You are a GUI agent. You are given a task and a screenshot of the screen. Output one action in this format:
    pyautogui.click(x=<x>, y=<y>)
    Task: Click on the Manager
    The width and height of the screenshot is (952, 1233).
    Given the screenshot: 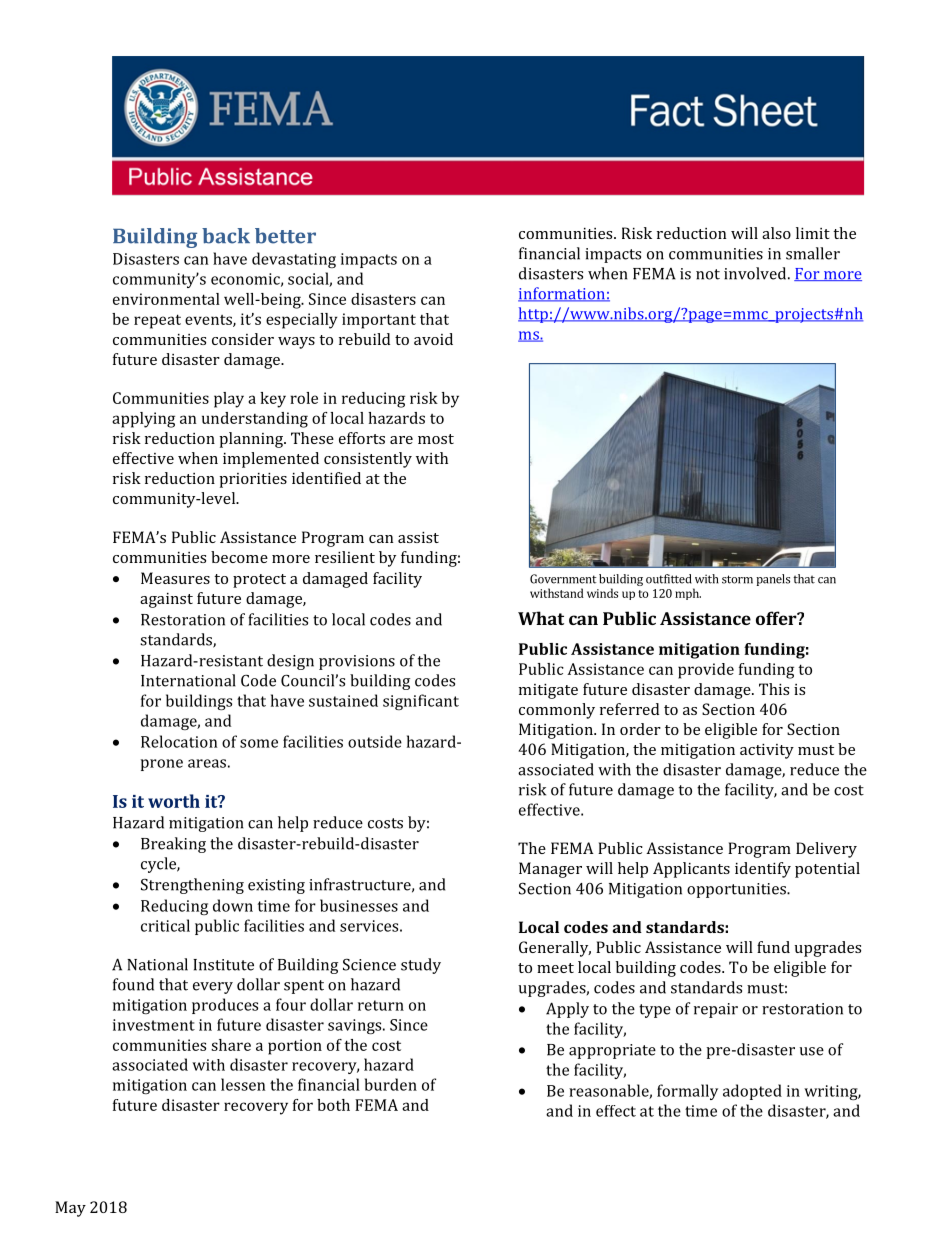 What is the action you would take?
    pyautogui.click(x=550, y=870)
